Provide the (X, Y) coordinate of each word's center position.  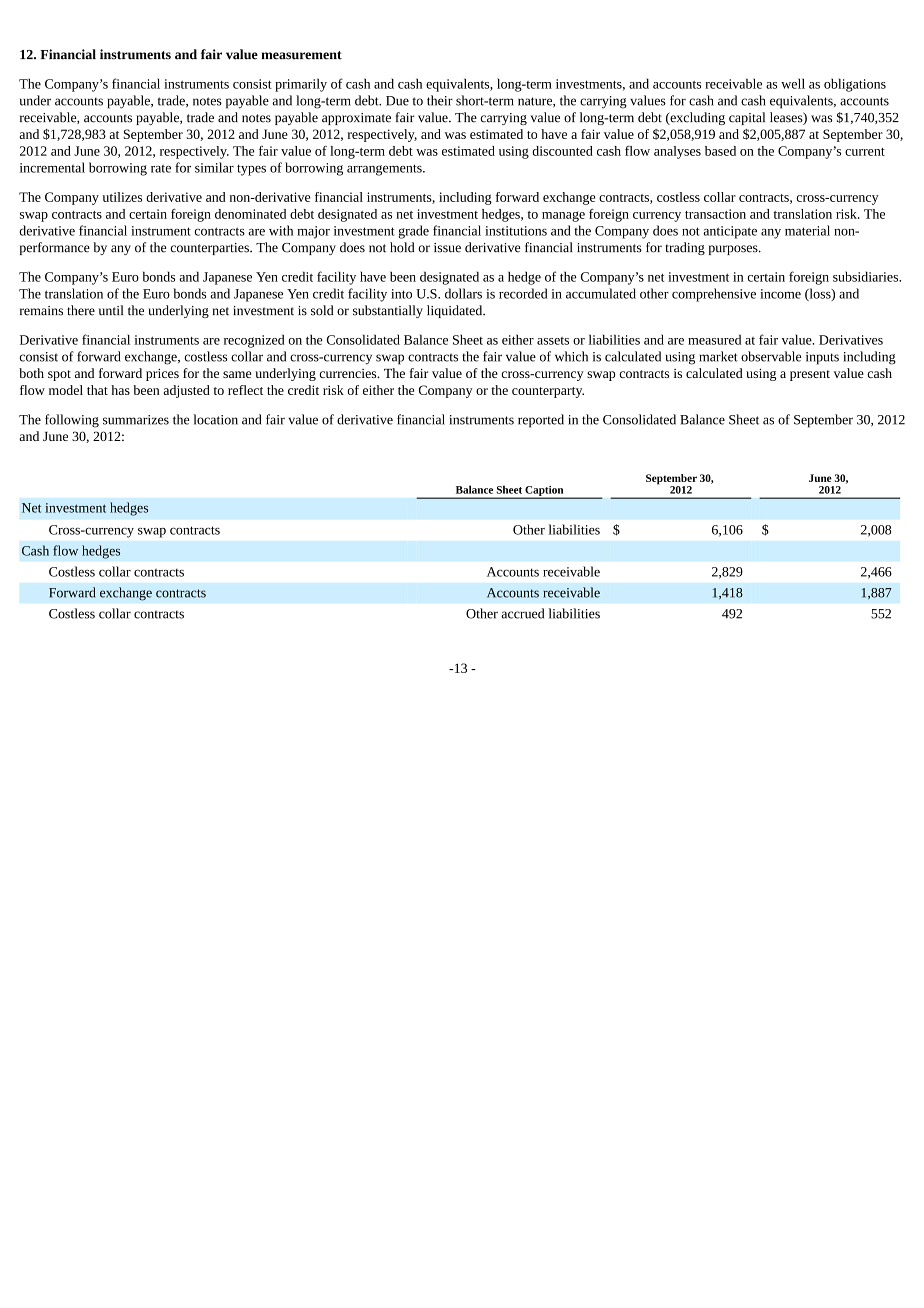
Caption (544, 492)
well (793, 83)
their (440, 100)
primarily (301, 85)
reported (541, 421)
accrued (522, 613)
